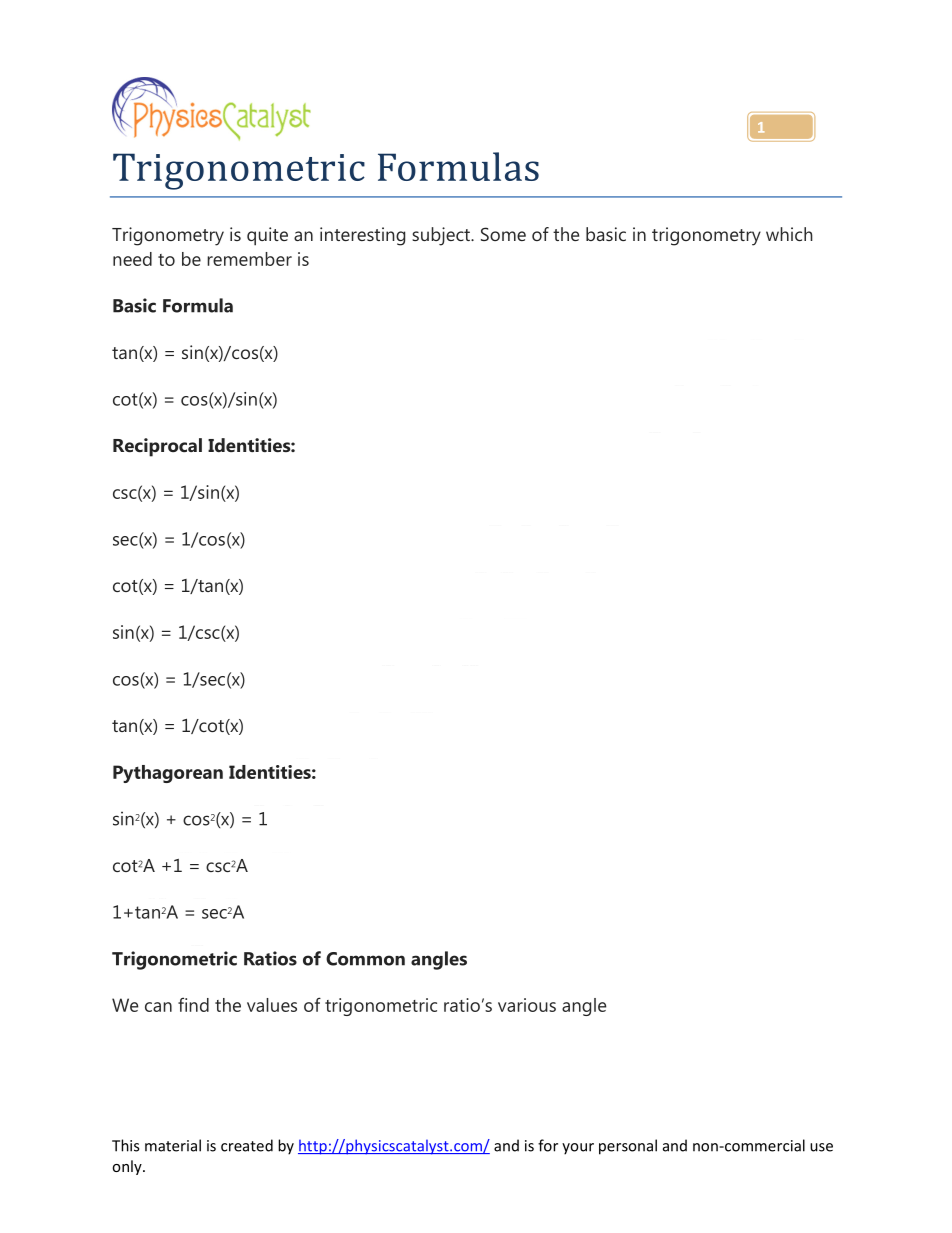 Image resolution: width=952 pixels, height=1233 pixels. What do you see at coordinates (789, 234) in the image?
I see `which` at bounding box center [789, 234].
